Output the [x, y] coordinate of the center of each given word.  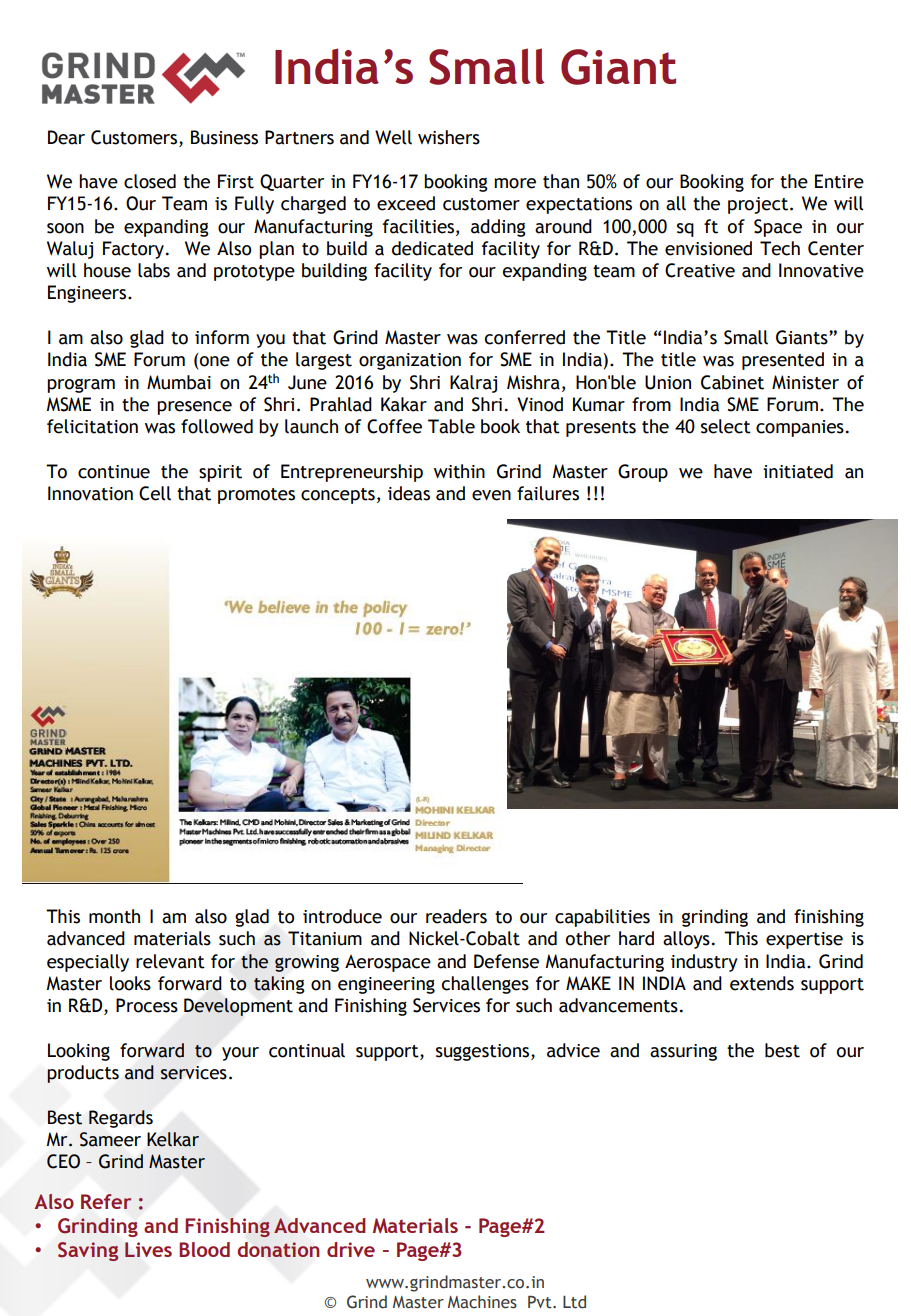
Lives [148, 1249]
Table [451, 426]
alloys [686, 940]
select [726, 426]
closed [150, 181]
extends [762, 983]
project [758, 205]
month [114, 916]
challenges [485, 985]
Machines [482, 1302]
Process [147, 1005]
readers [456, 916]
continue [114, 472]
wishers [449, 137]
